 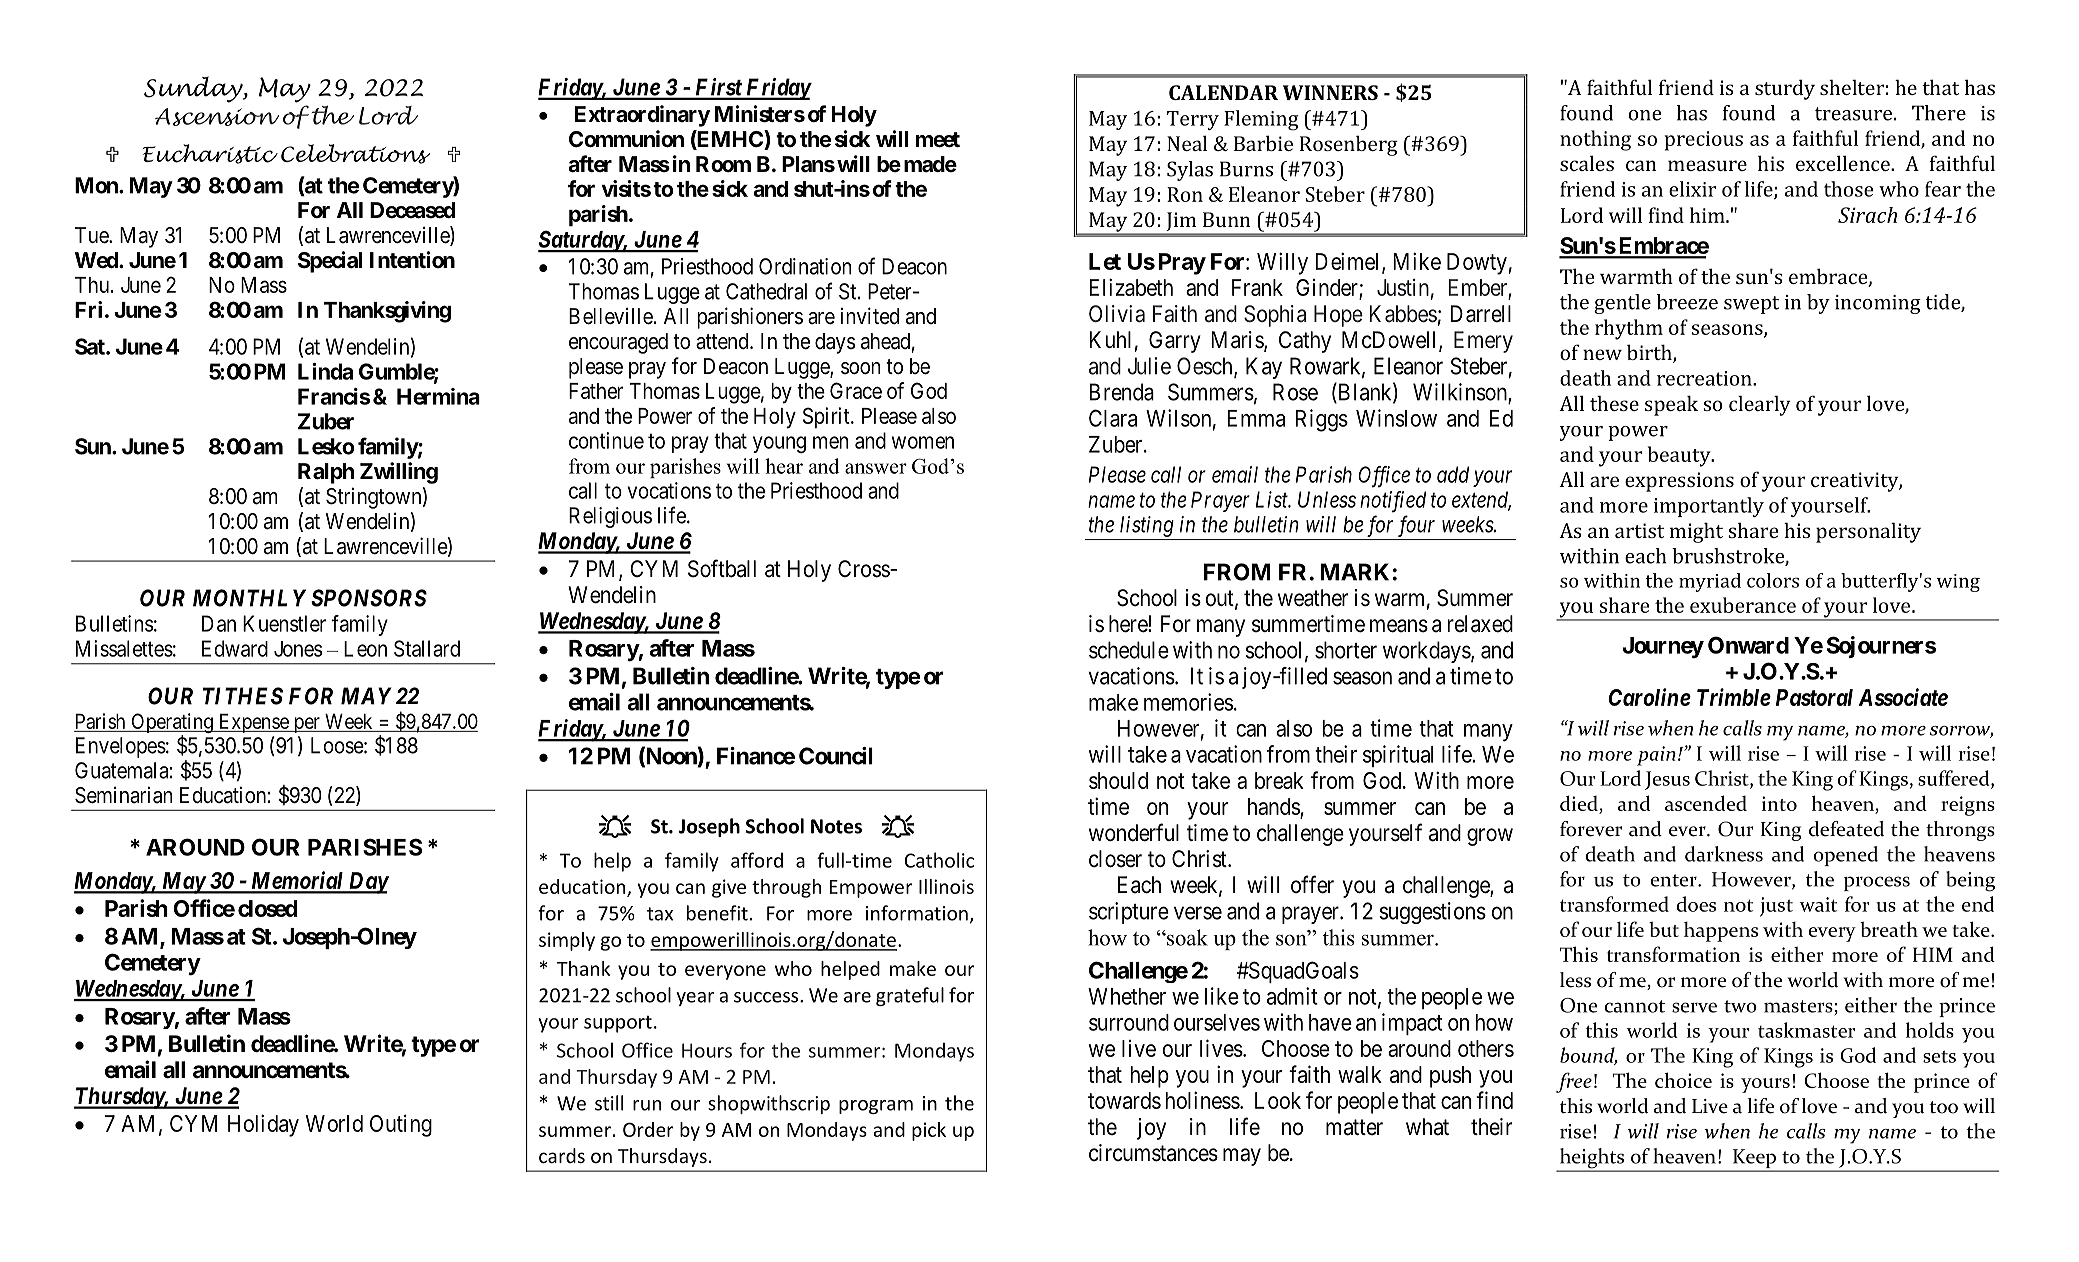 What do you see at coordinates (938, 140) in the screenshot?
I see `meet` at bounding box center [938, 140].
